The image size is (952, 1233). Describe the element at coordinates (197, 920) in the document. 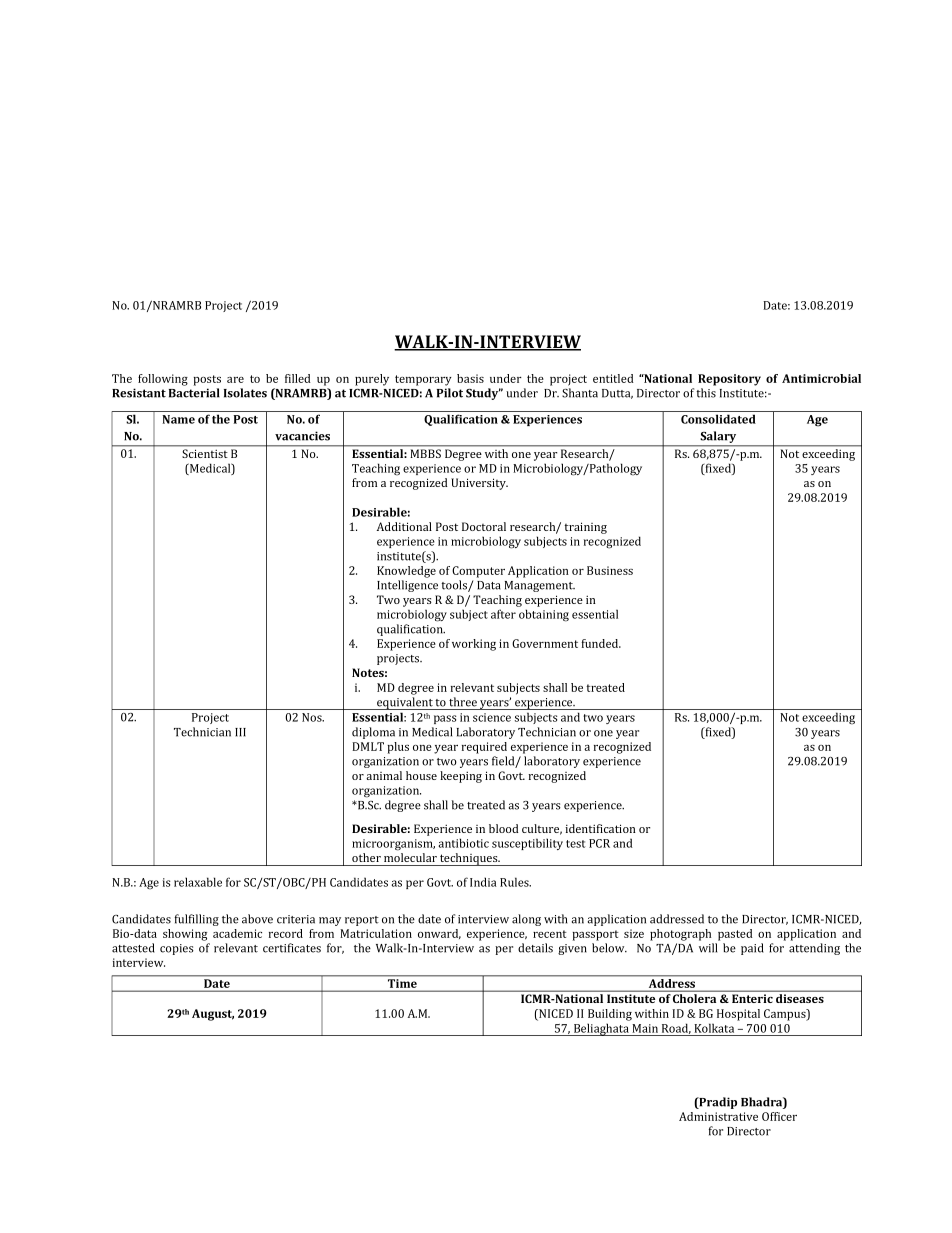

I see `fulfilling` at that location.
